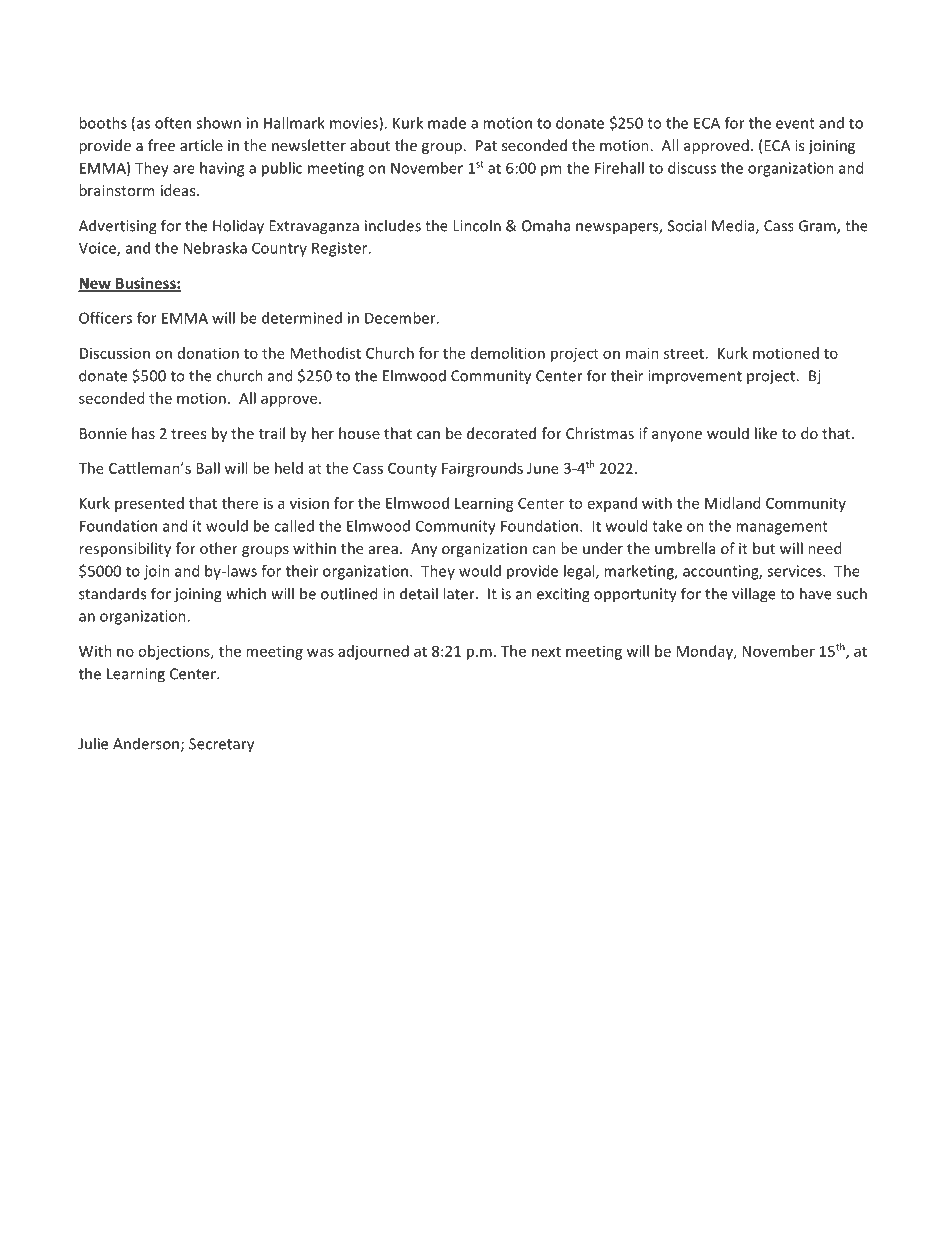 Image resolution: width=952 pixels, height=1233 pixels. I want to click on village, so click(754, 595).
